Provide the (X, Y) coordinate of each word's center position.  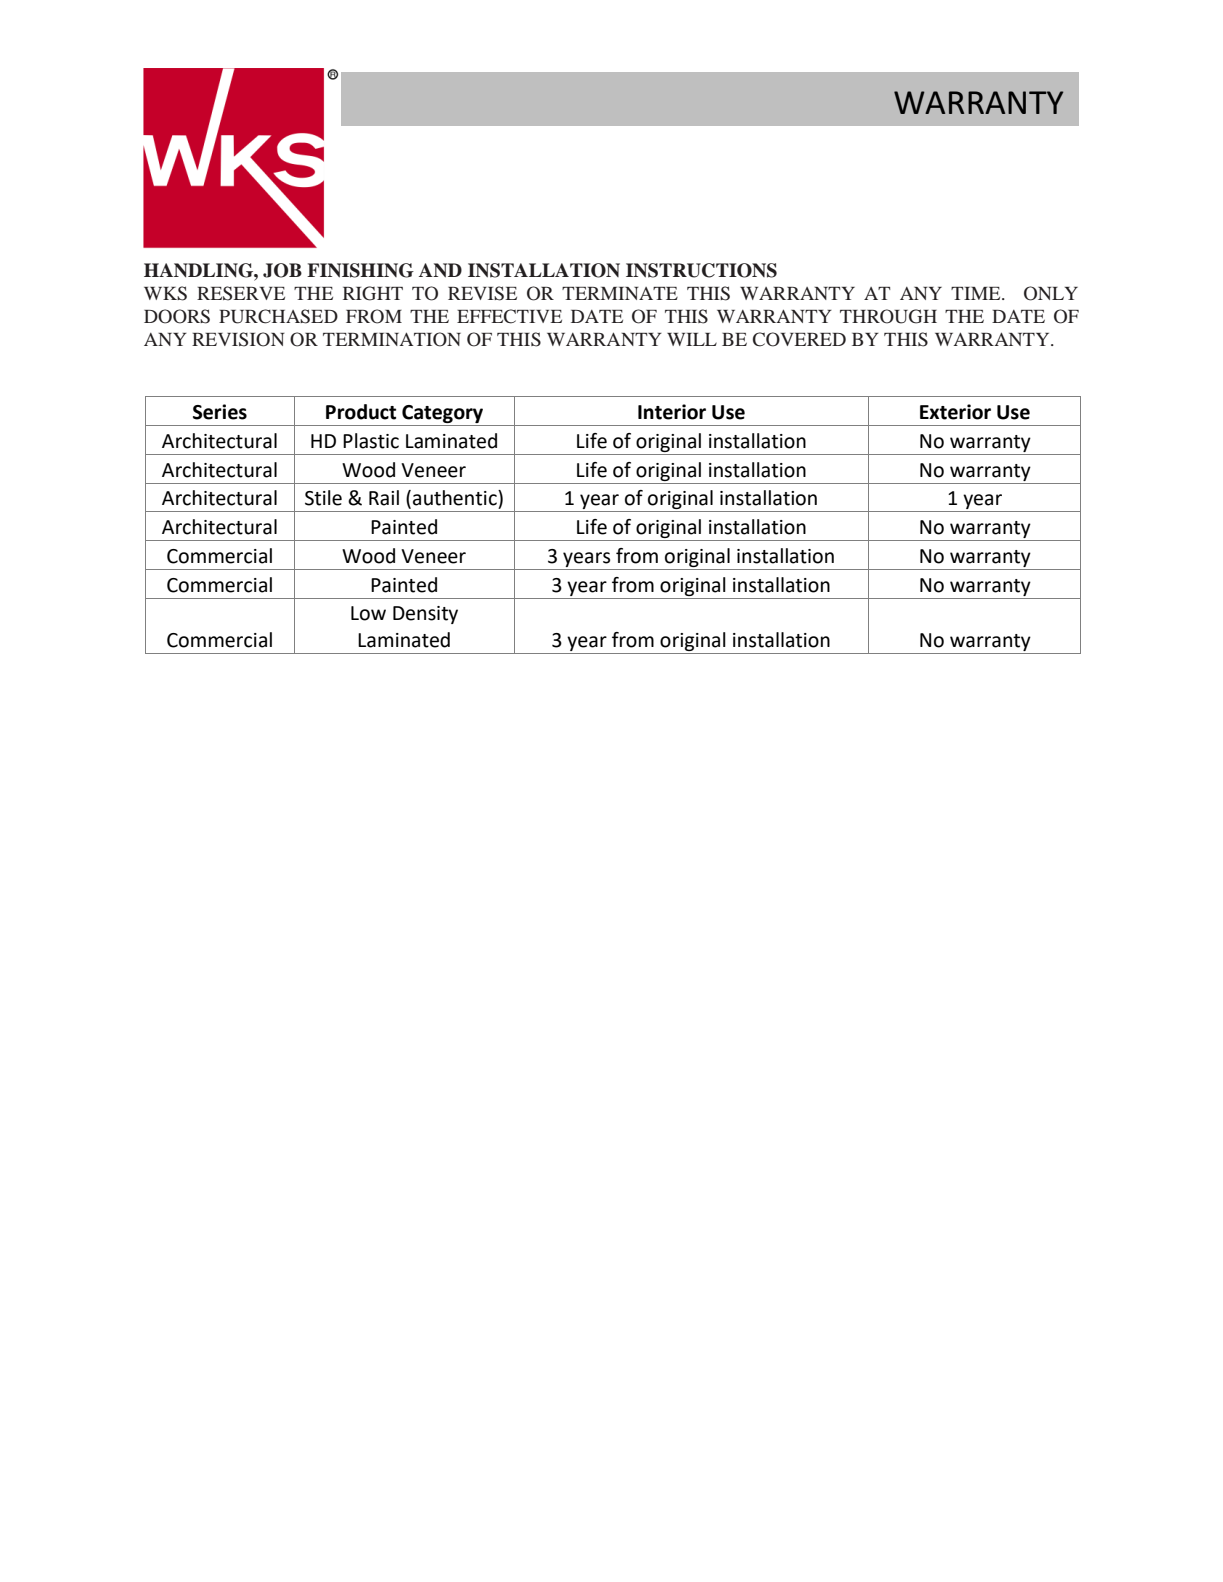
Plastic (371, 441)
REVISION (238, 339)
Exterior (955, 412)
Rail (384, 498)
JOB (282, 270)
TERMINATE (620, 293)
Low (368, 613)
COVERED (799, 339)
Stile (323, 498)
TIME (977, 293)
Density (425, 615)
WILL (692, 339)
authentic (456, 498)
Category (442, 414)
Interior (672, 412)
